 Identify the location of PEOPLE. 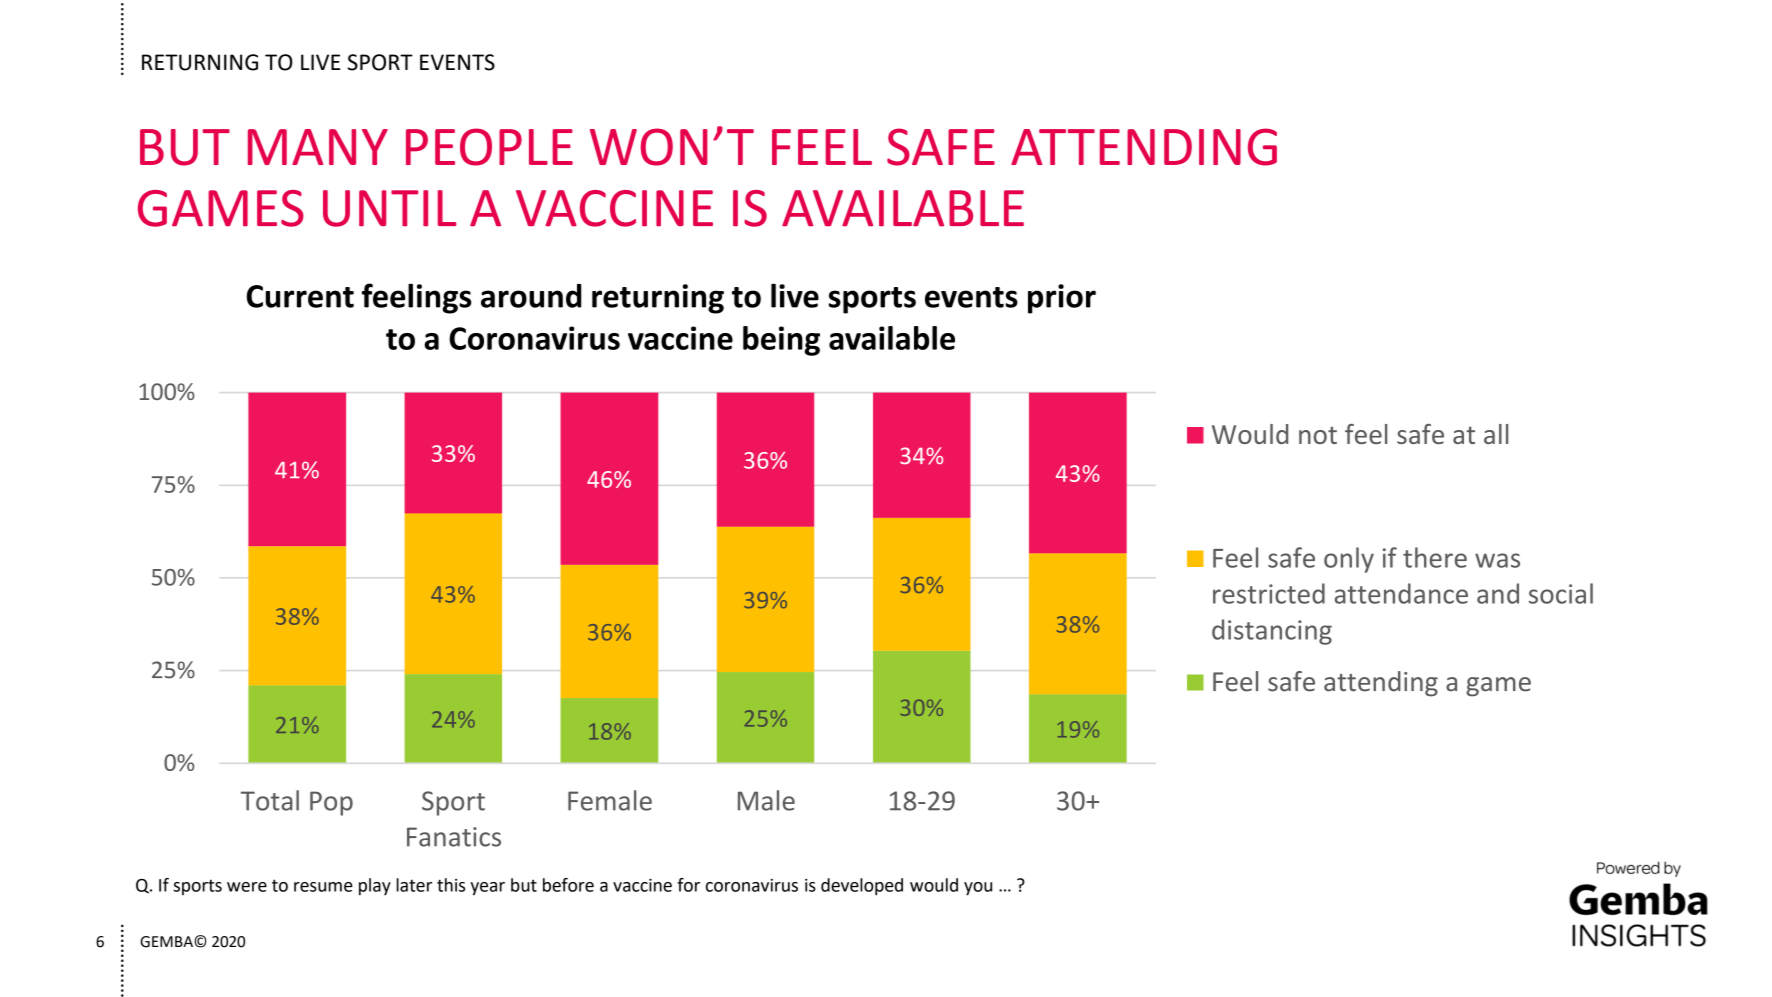
(489, 147).
